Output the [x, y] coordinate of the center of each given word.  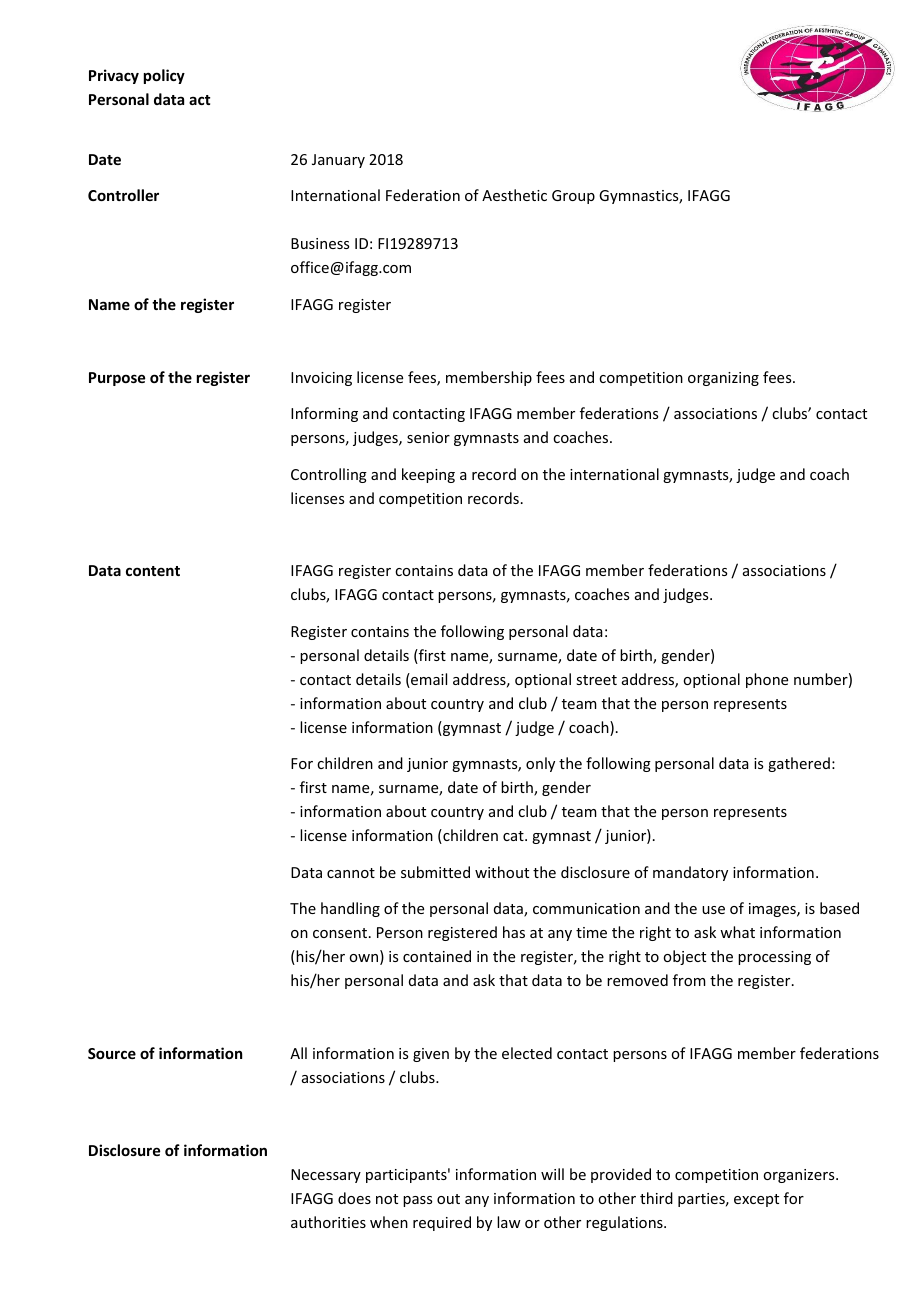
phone [767, 680]
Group [573, 197]
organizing [723, 379]
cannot [351, 873]
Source [112, 1053]
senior [428, 437]
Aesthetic [514, 195]
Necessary [326, 1176]
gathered [799, 764]
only [540, 764]
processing [774, 958]
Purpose [117, 379]
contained [437, 956]
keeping [428, 475]
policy [164, 76]
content [153, 571]
